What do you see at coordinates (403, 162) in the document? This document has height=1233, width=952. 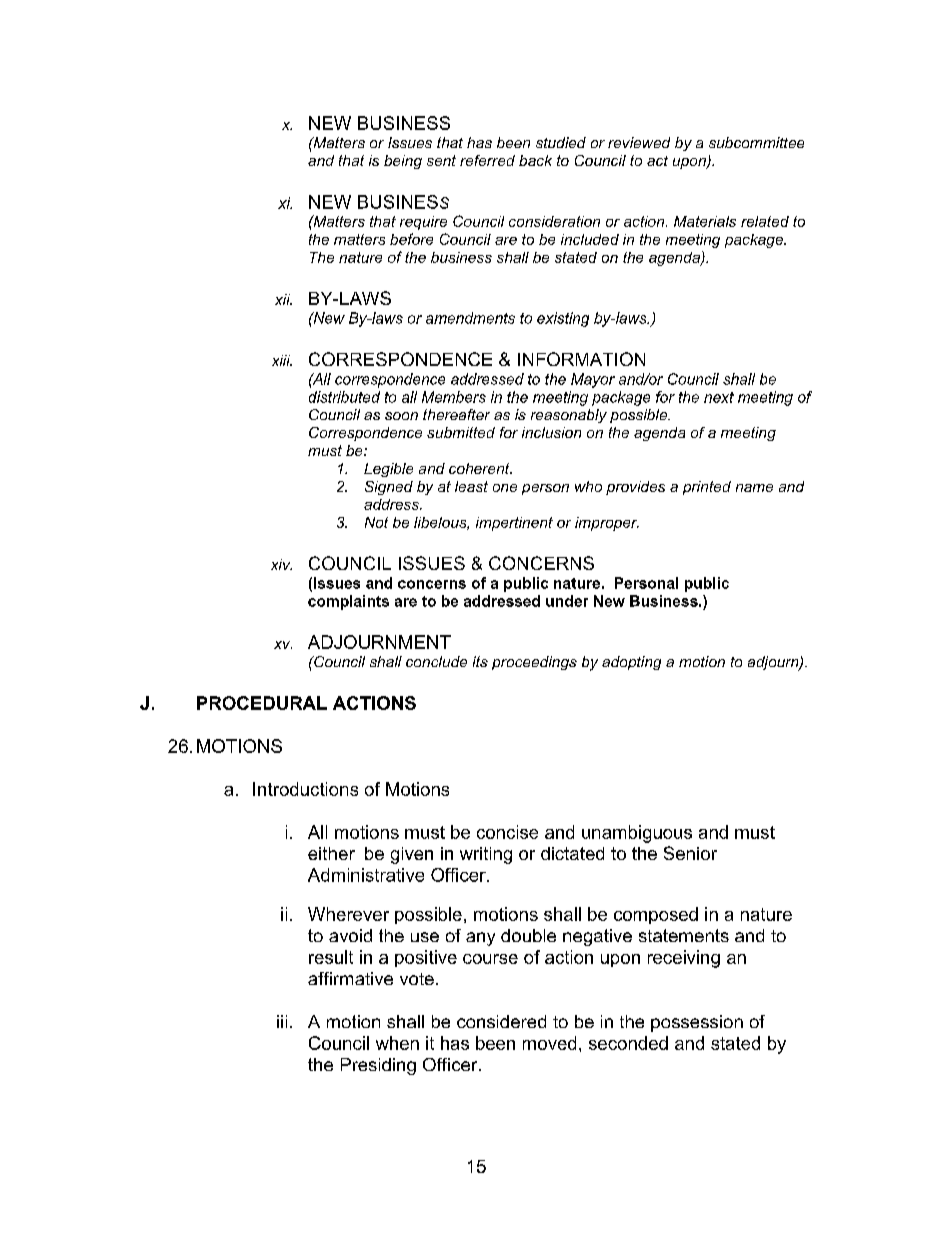 I see `being` at bounding box center [403, 162].
